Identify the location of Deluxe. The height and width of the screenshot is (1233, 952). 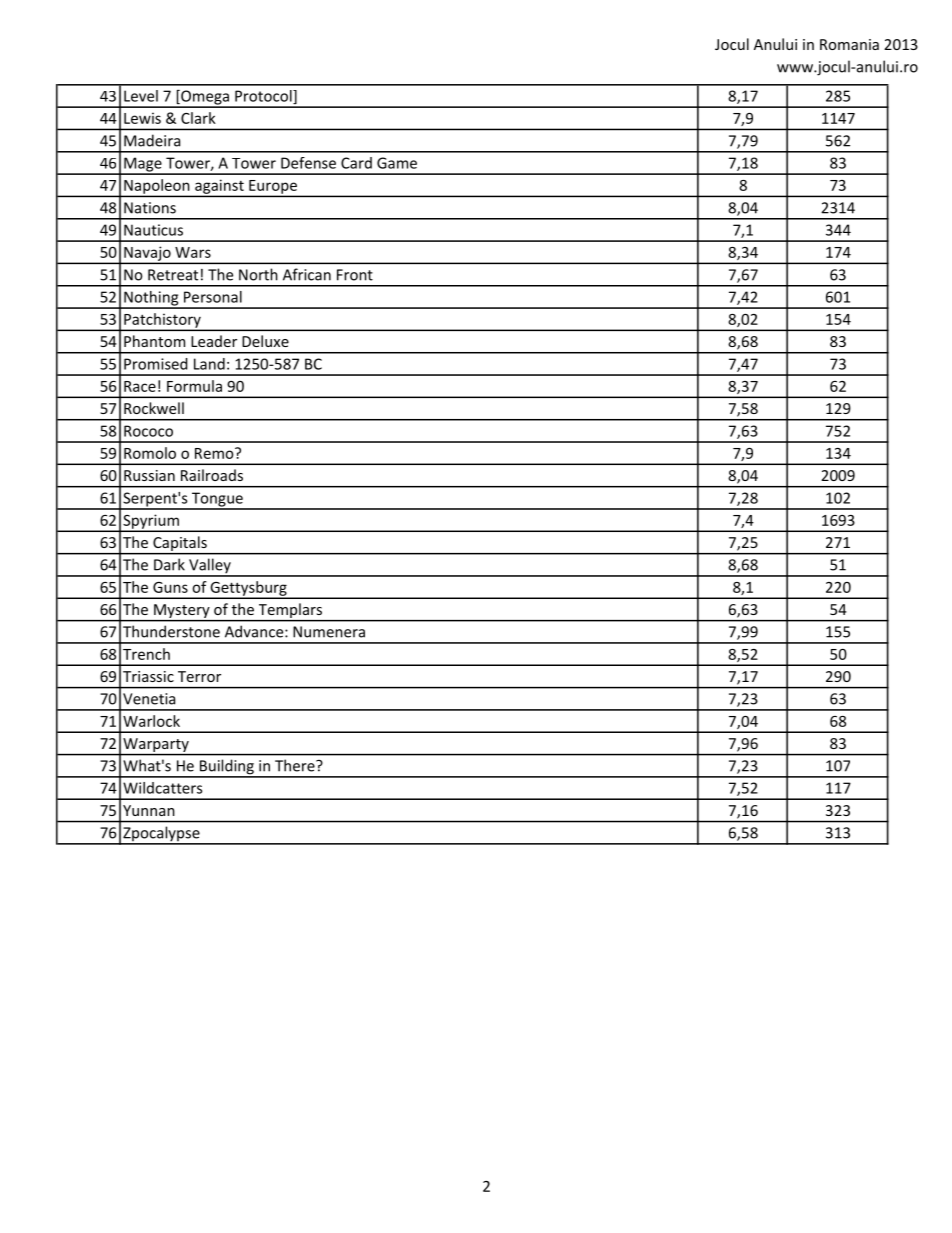
(265, 341).
